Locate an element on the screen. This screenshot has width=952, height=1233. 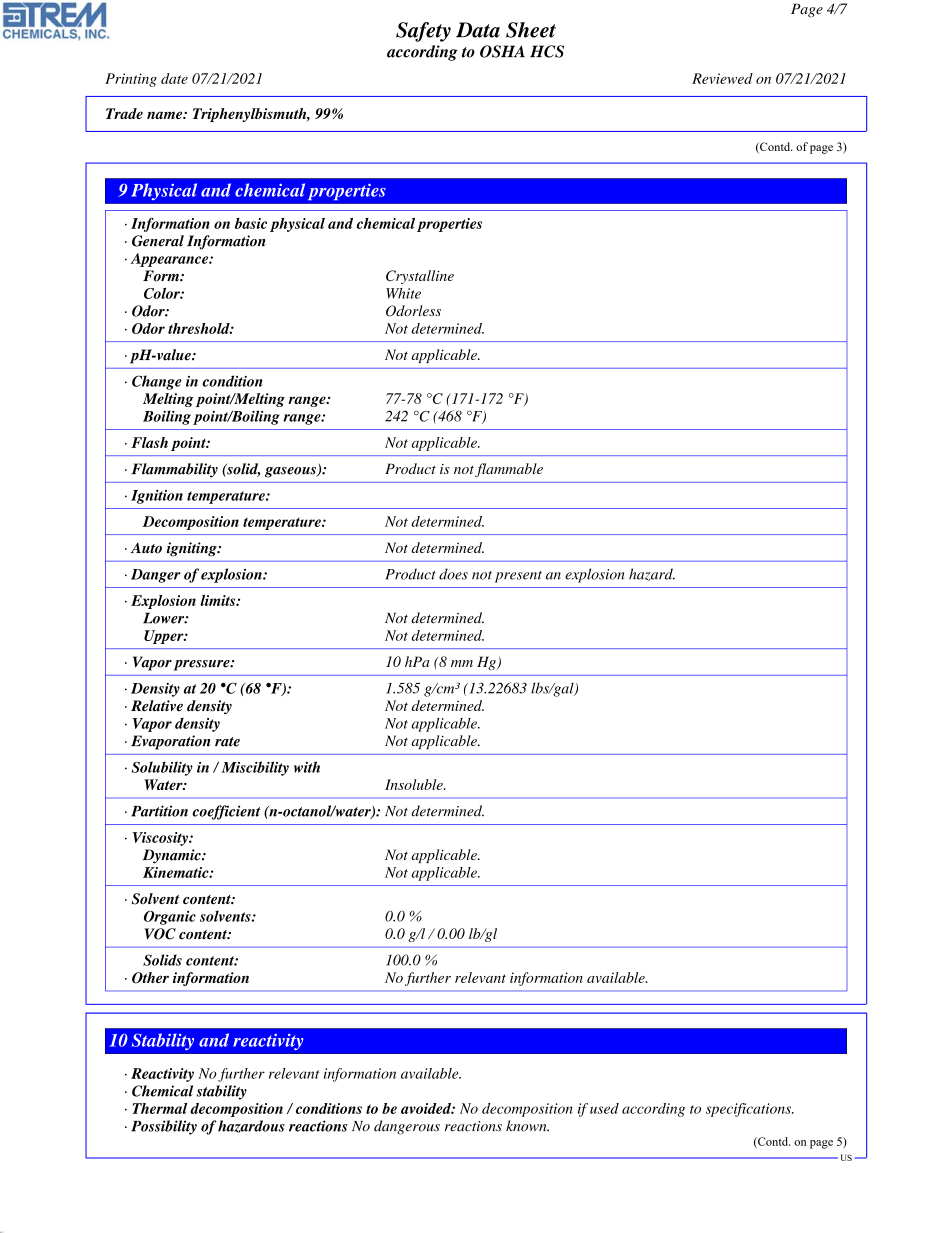
Reviewed is located at coordinates (722, 78).
